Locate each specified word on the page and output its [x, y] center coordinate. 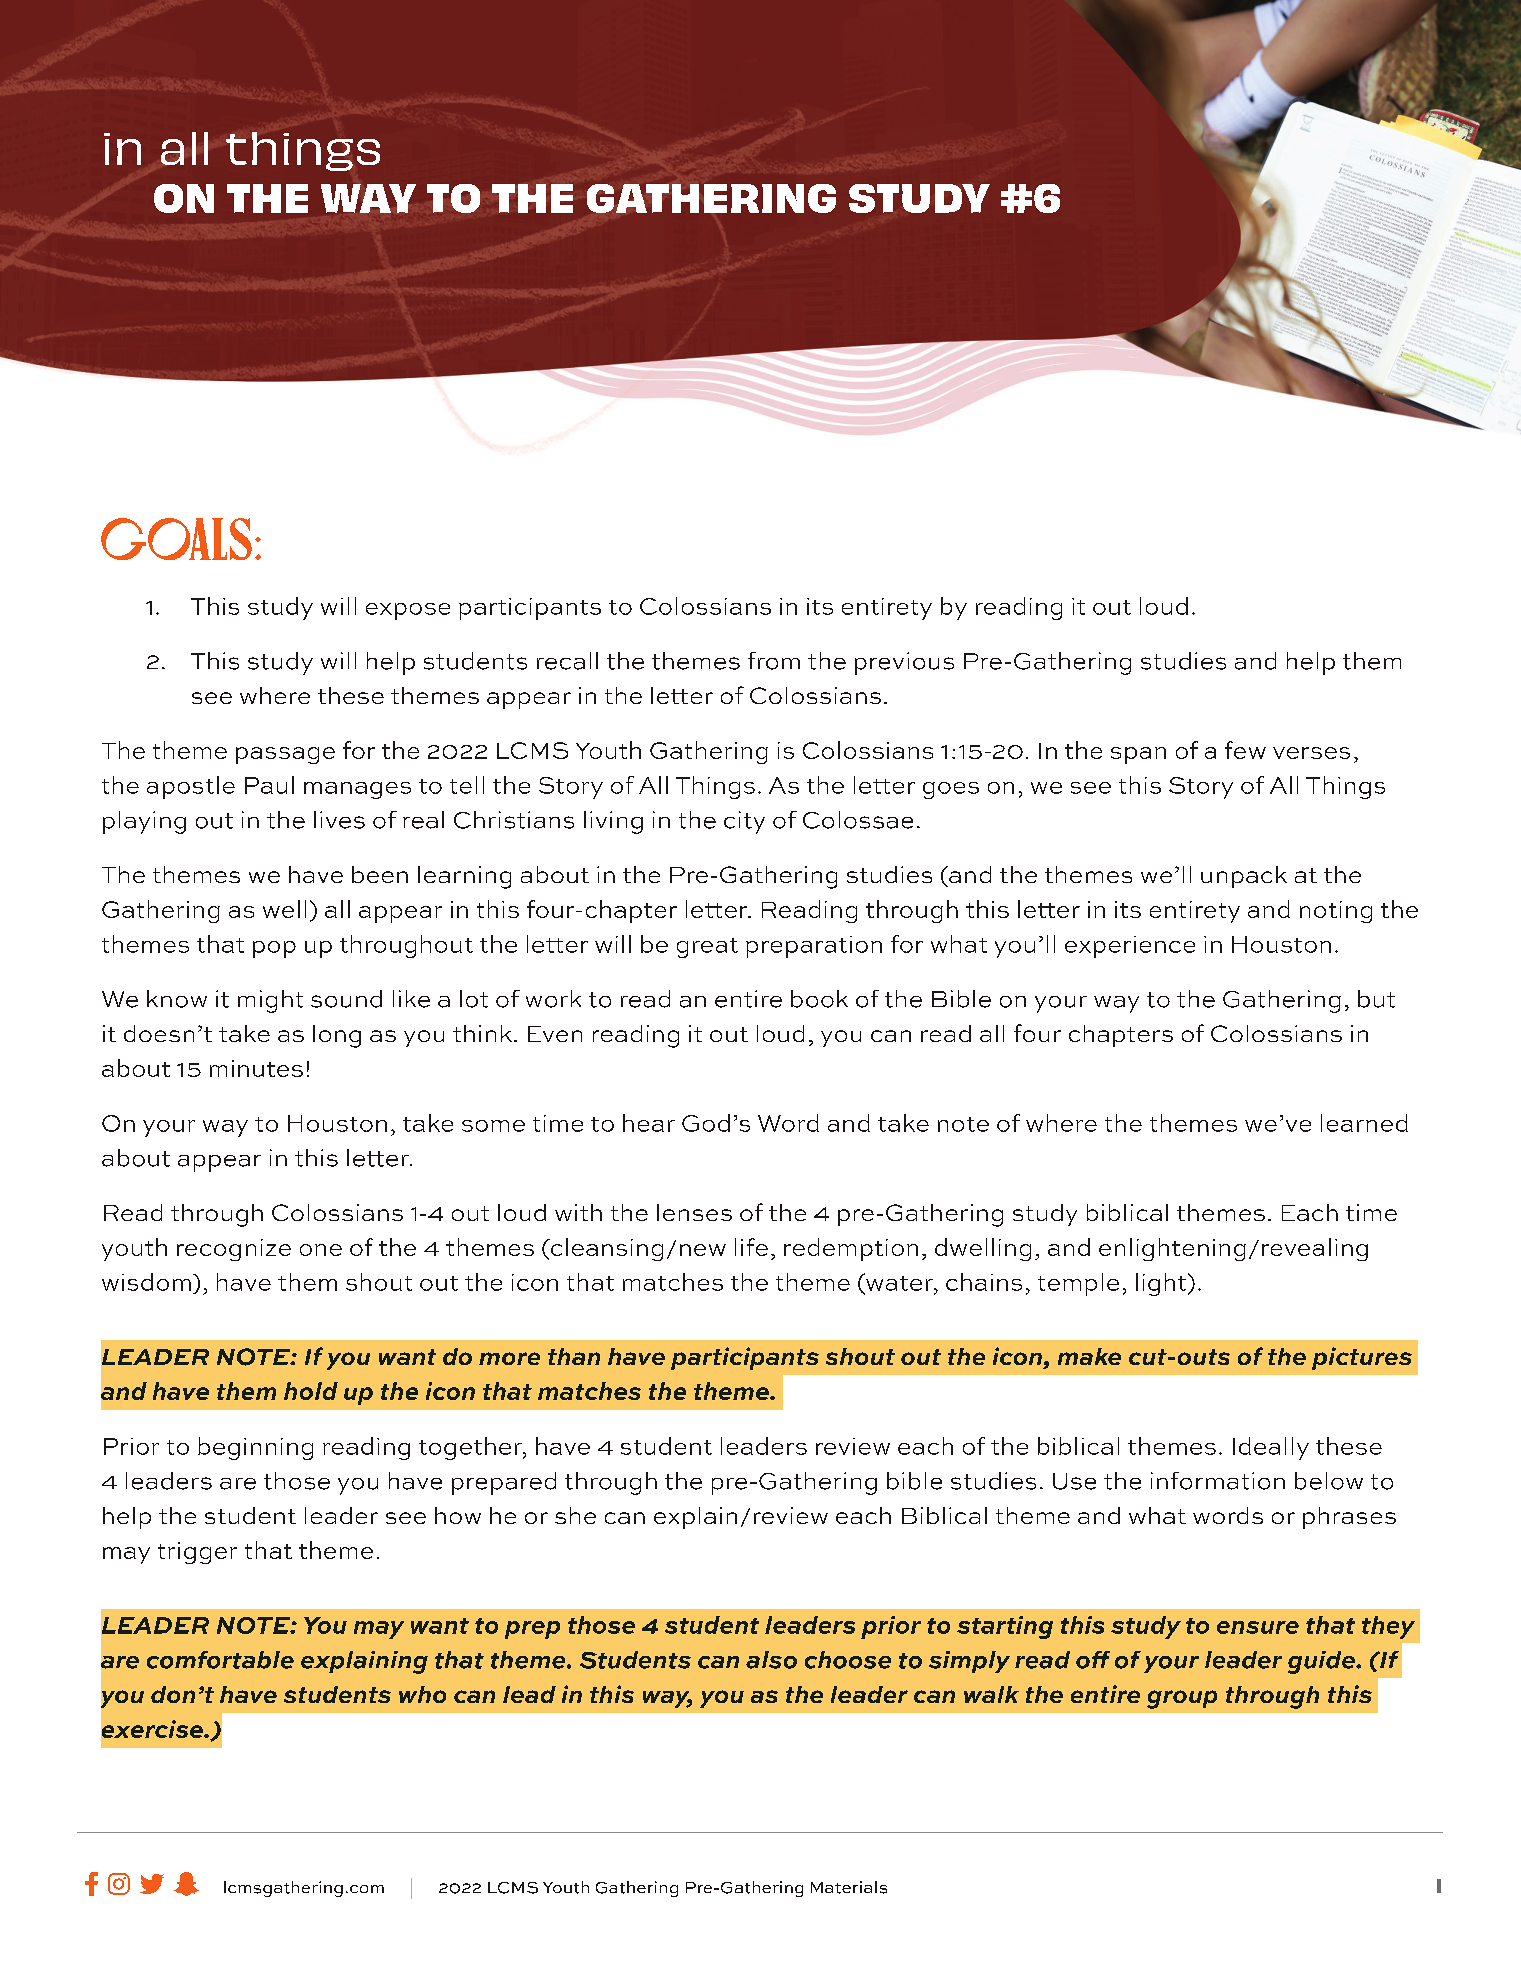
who [422, 1694]
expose [408, 611]
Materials [849, 1887]
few [1245, 750]
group [1182, 1699]
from [774, 661]
